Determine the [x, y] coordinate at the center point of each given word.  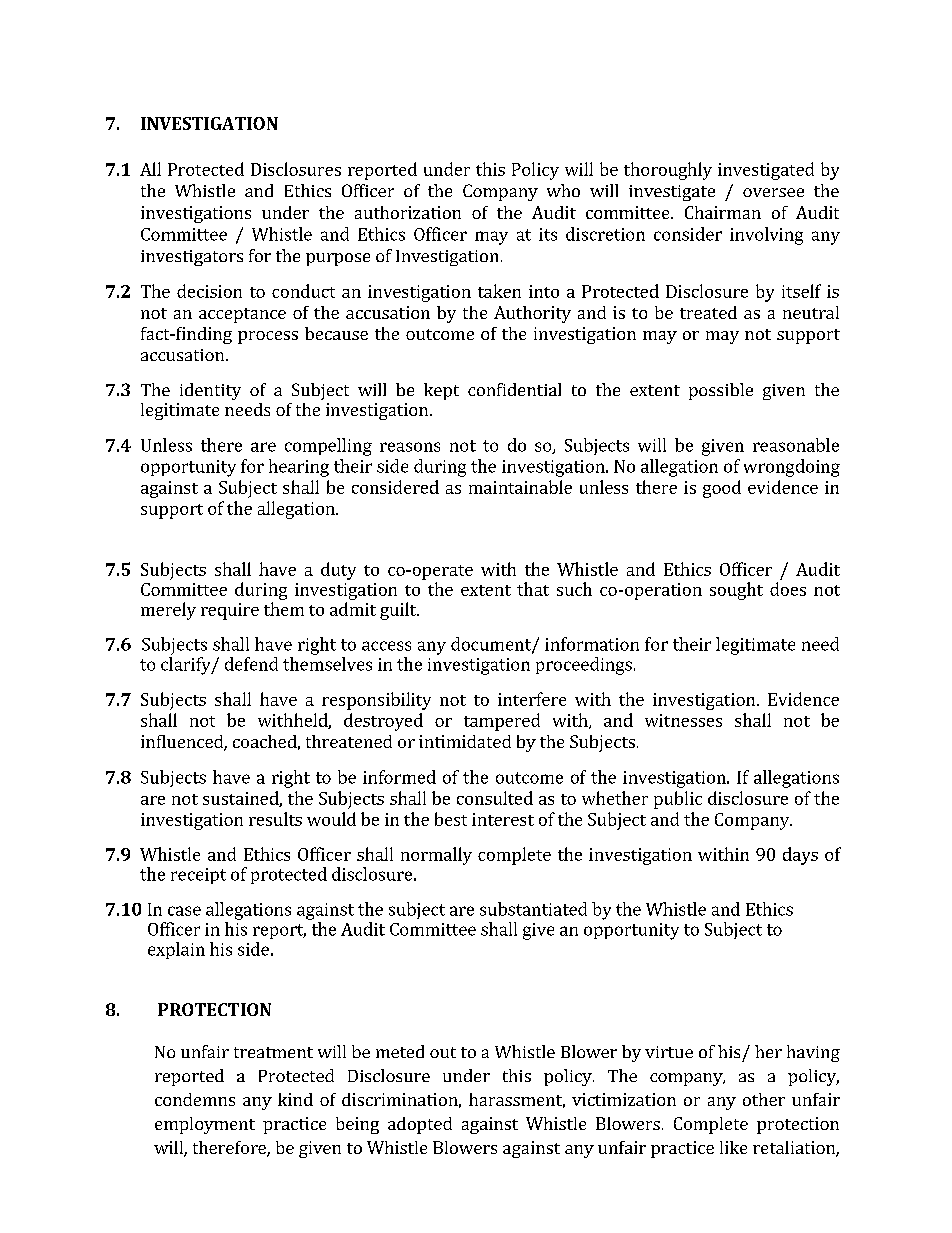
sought [736, 591]
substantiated [533, 909]
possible [721, 391]
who [563, 190]
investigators [192, 258]
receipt [198, 876]
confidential [514, 389]
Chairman [723, 212]
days [800, 856]
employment [205, 1125]
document [492, 645]
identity [210, 391]
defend [251, 664]
